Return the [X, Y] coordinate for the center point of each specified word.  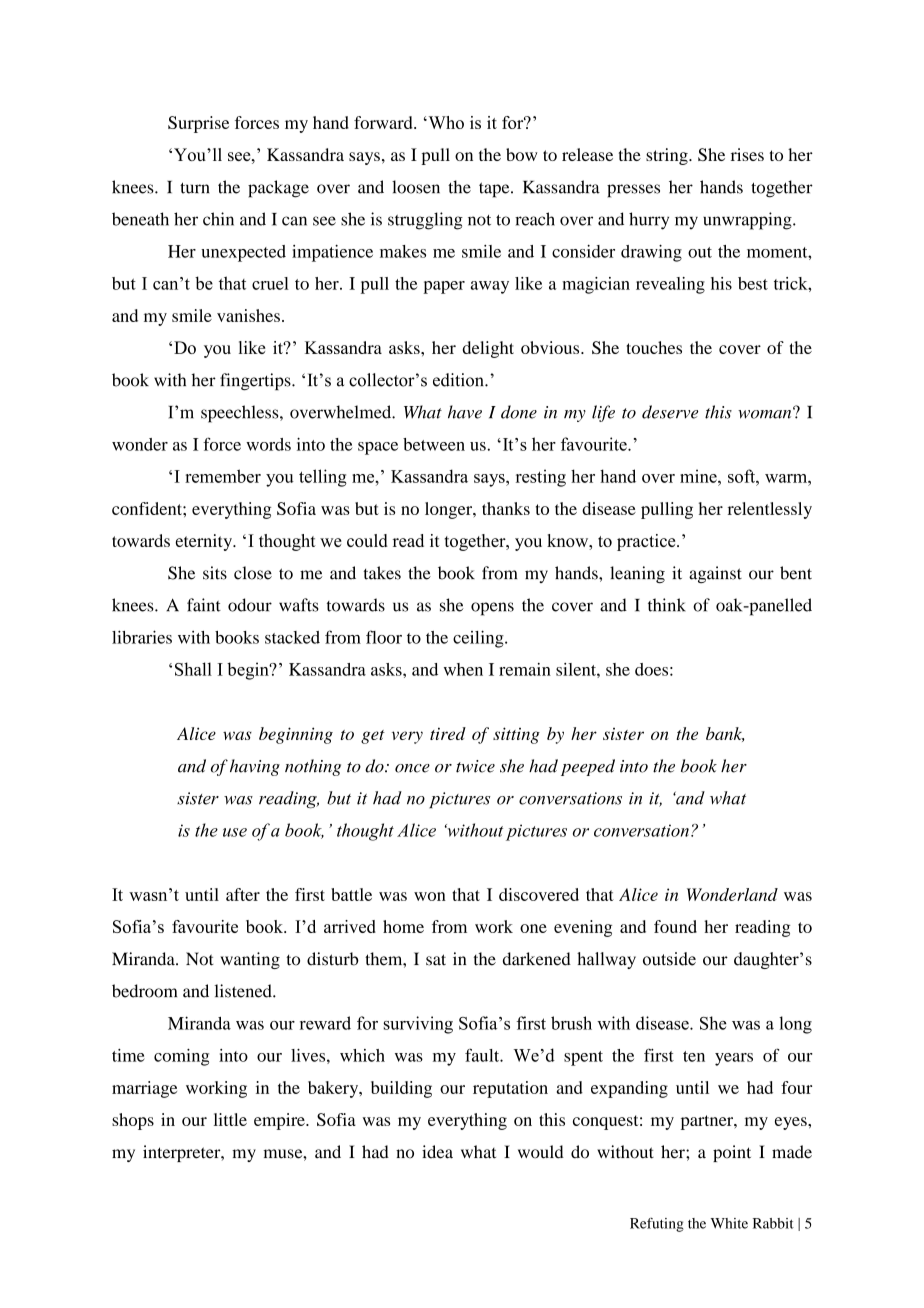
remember [223, 476]
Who [445, 122]
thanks [506, 508]
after [243, 894]
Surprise [198, 124]
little [230, 1119]
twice [475, 766]
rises [747, 154]
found [675, 926]
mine [699, 476]
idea [437, 1152]
